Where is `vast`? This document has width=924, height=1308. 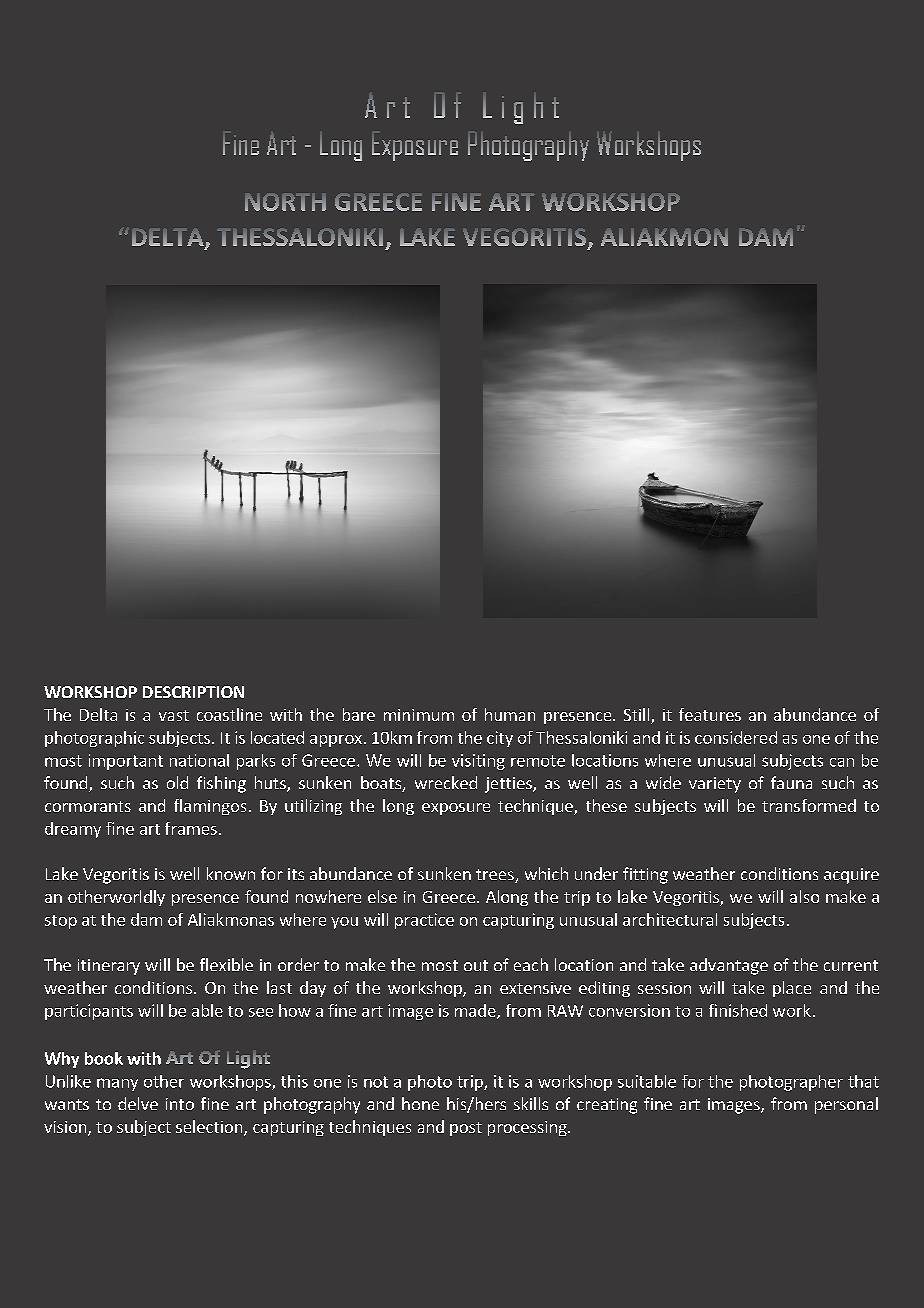 vast is located at coordinates (174, 715).
